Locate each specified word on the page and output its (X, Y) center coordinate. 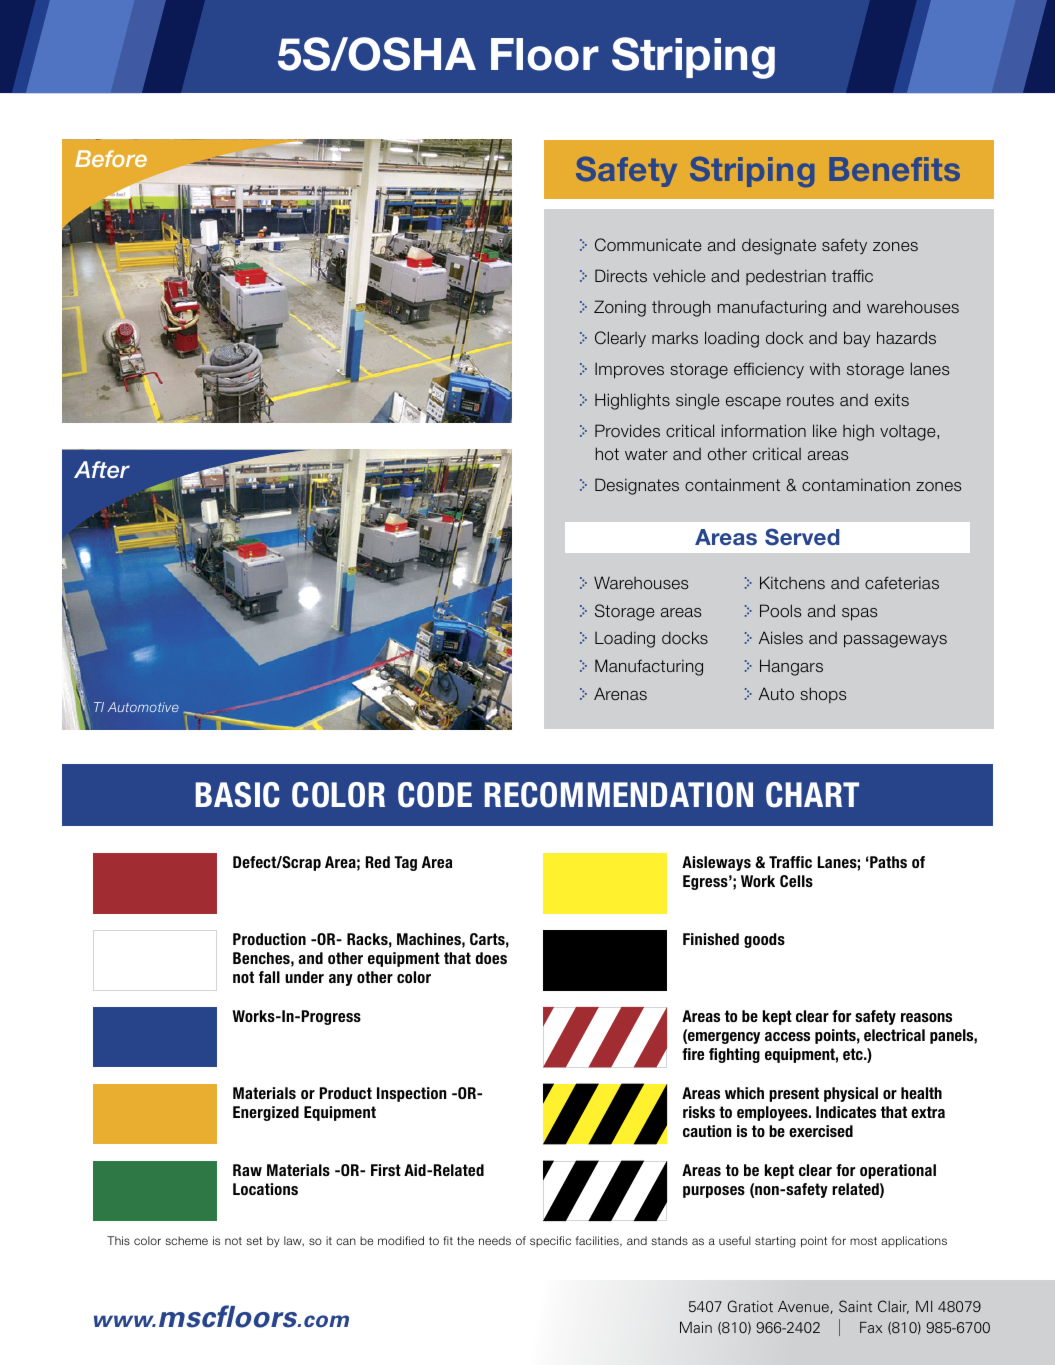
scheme (186, 1240)
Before (111, 158)
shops (823, 695)
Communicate (648, 244)
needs (495, 1240)
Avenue (803, 1306)
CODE (435, 795)
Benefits (895, 169)
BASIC (238, 795)
